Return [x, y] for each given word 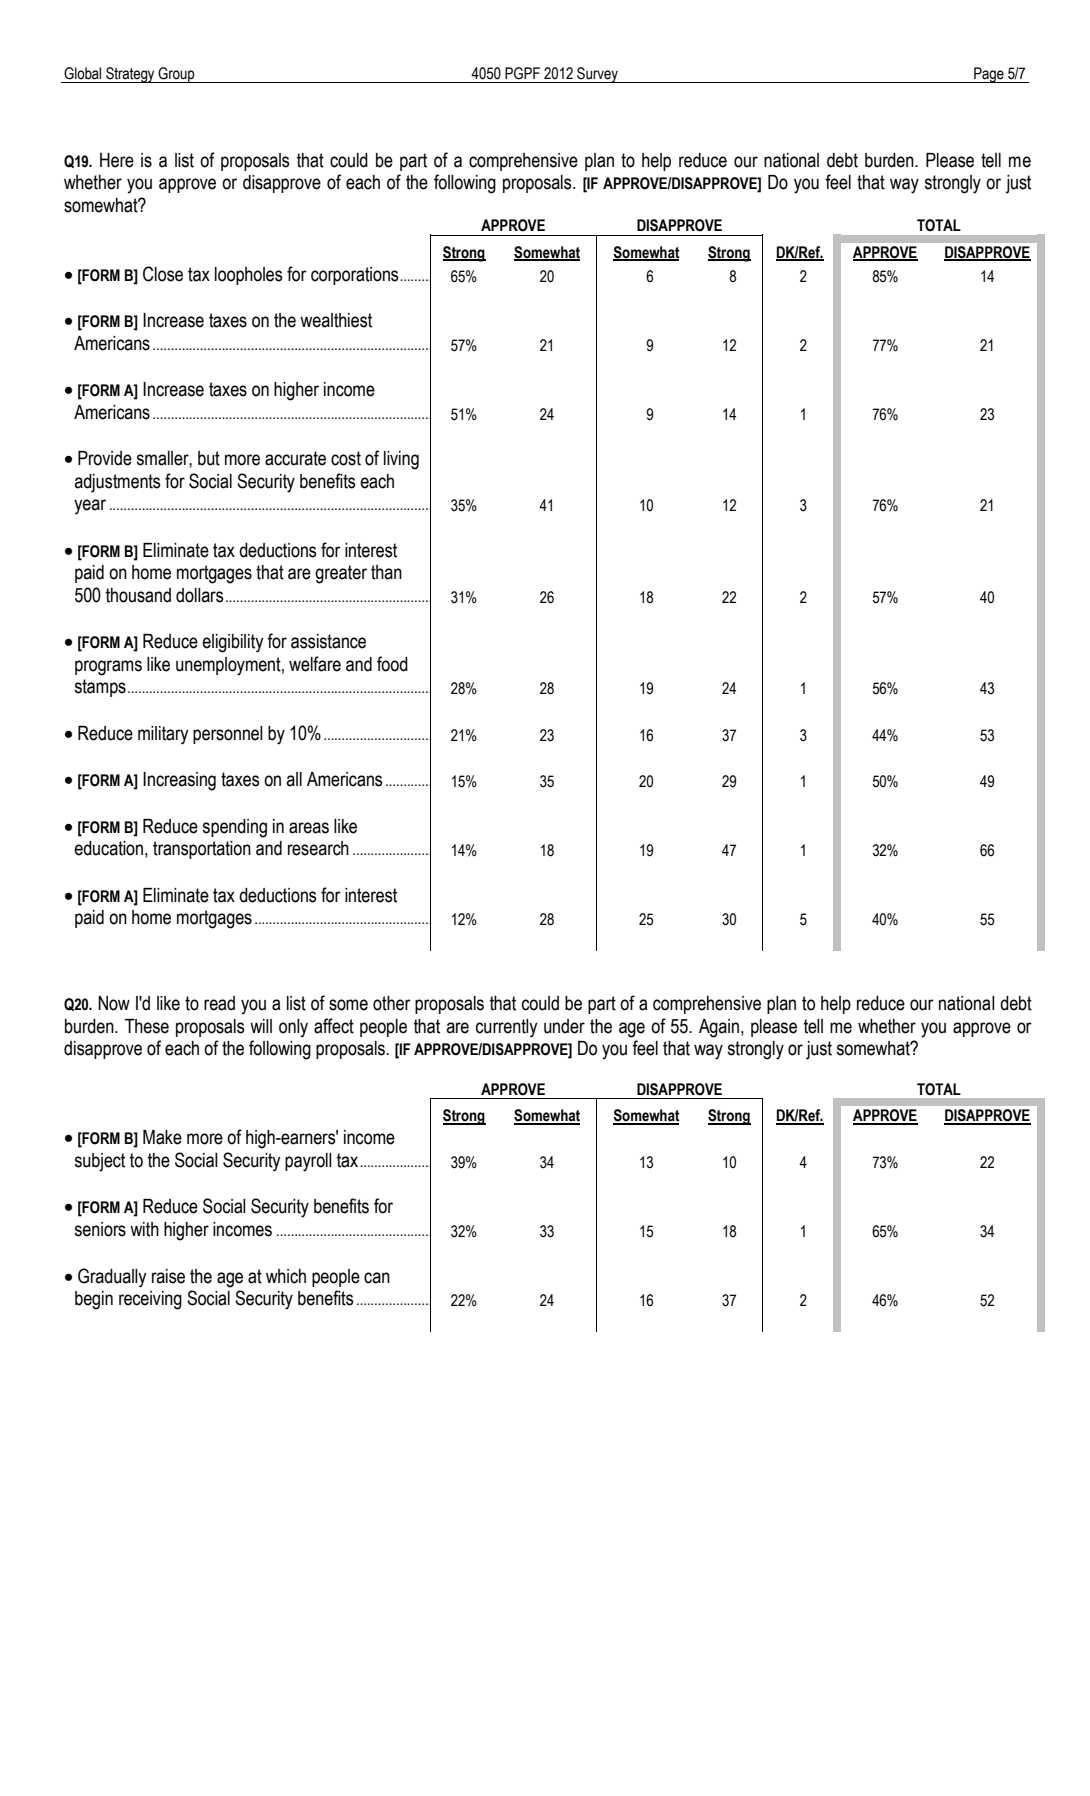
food [392, 664]
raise [168, 1276]
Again [719, 1028]
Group [176, 75]
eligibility [232, 643]
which [286, 1276]
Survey [597, 75]
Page [989, 75]
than [386, 572]
